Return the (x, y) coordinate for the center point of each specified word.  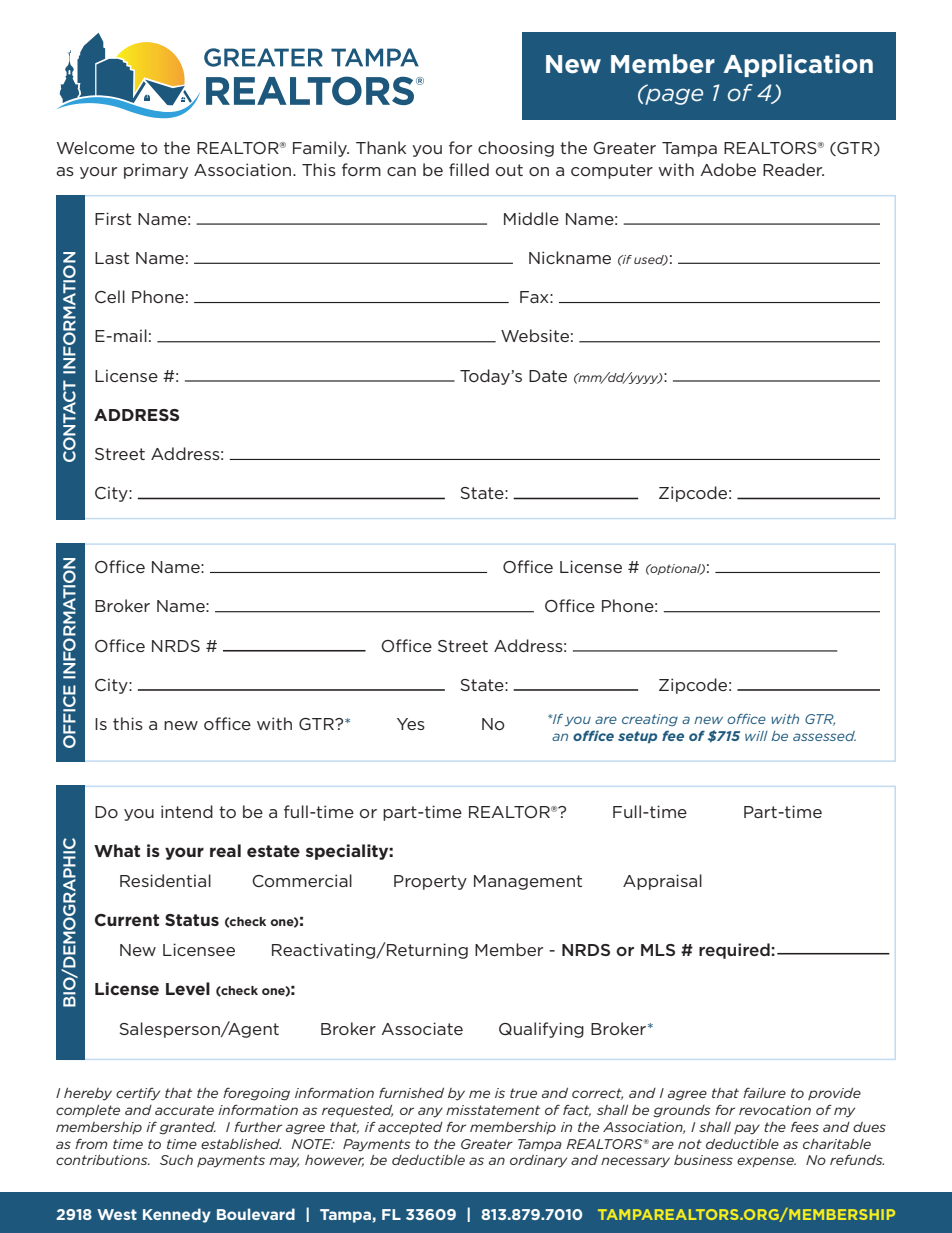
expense (766, 1162)
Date (548, 376)
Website (535, 335)
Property (430, 882)
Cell (110, 296)
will (756, 736)
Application (798, 65)
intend (187, 811)
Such (176, 1160)
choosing (516, 149)
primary (156, 171)
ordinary (538, 1161)
